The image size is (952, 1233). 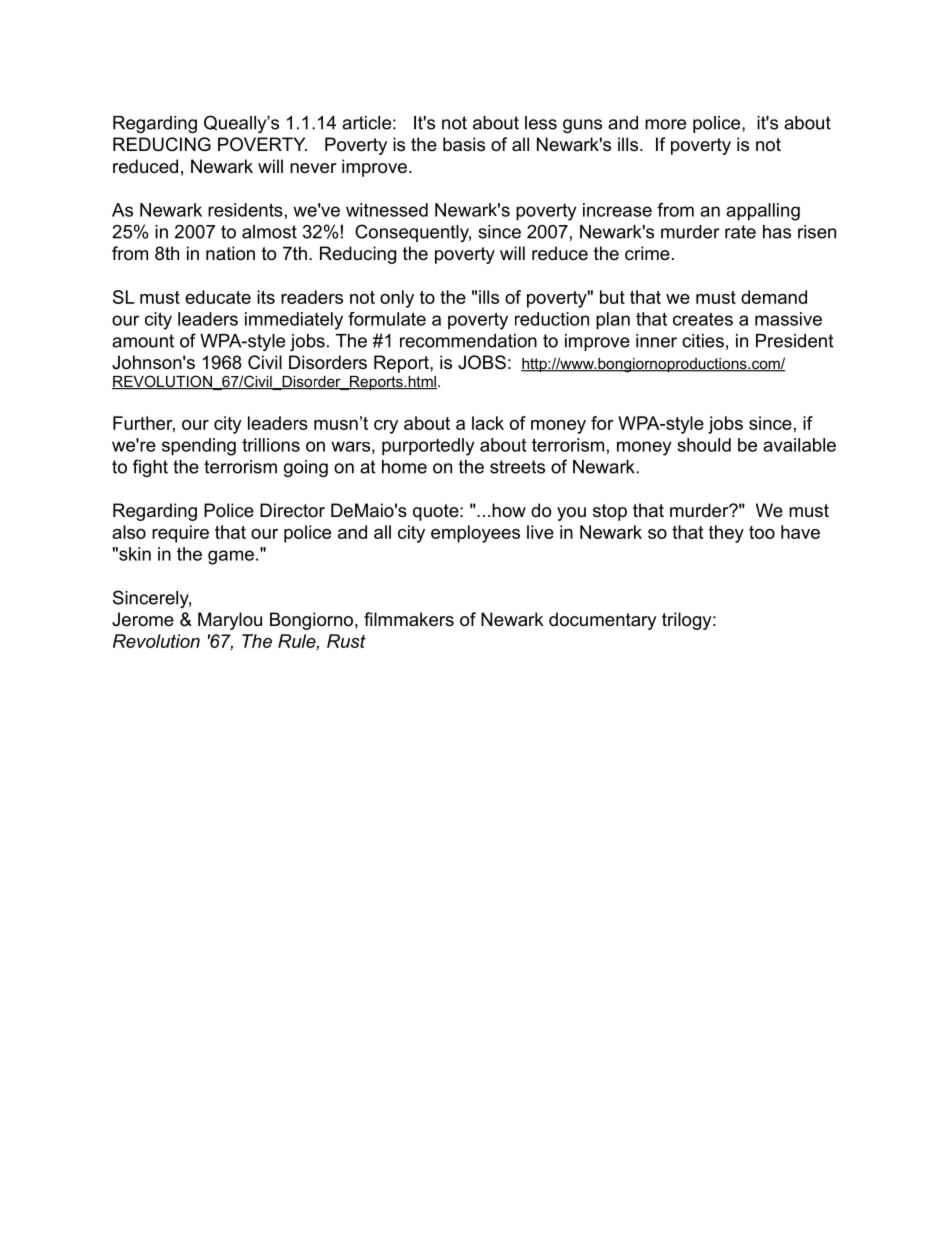 What do you see at coordinates (704, 445) in the screenshot?
I see `should` at bounding box center [704, 445].
